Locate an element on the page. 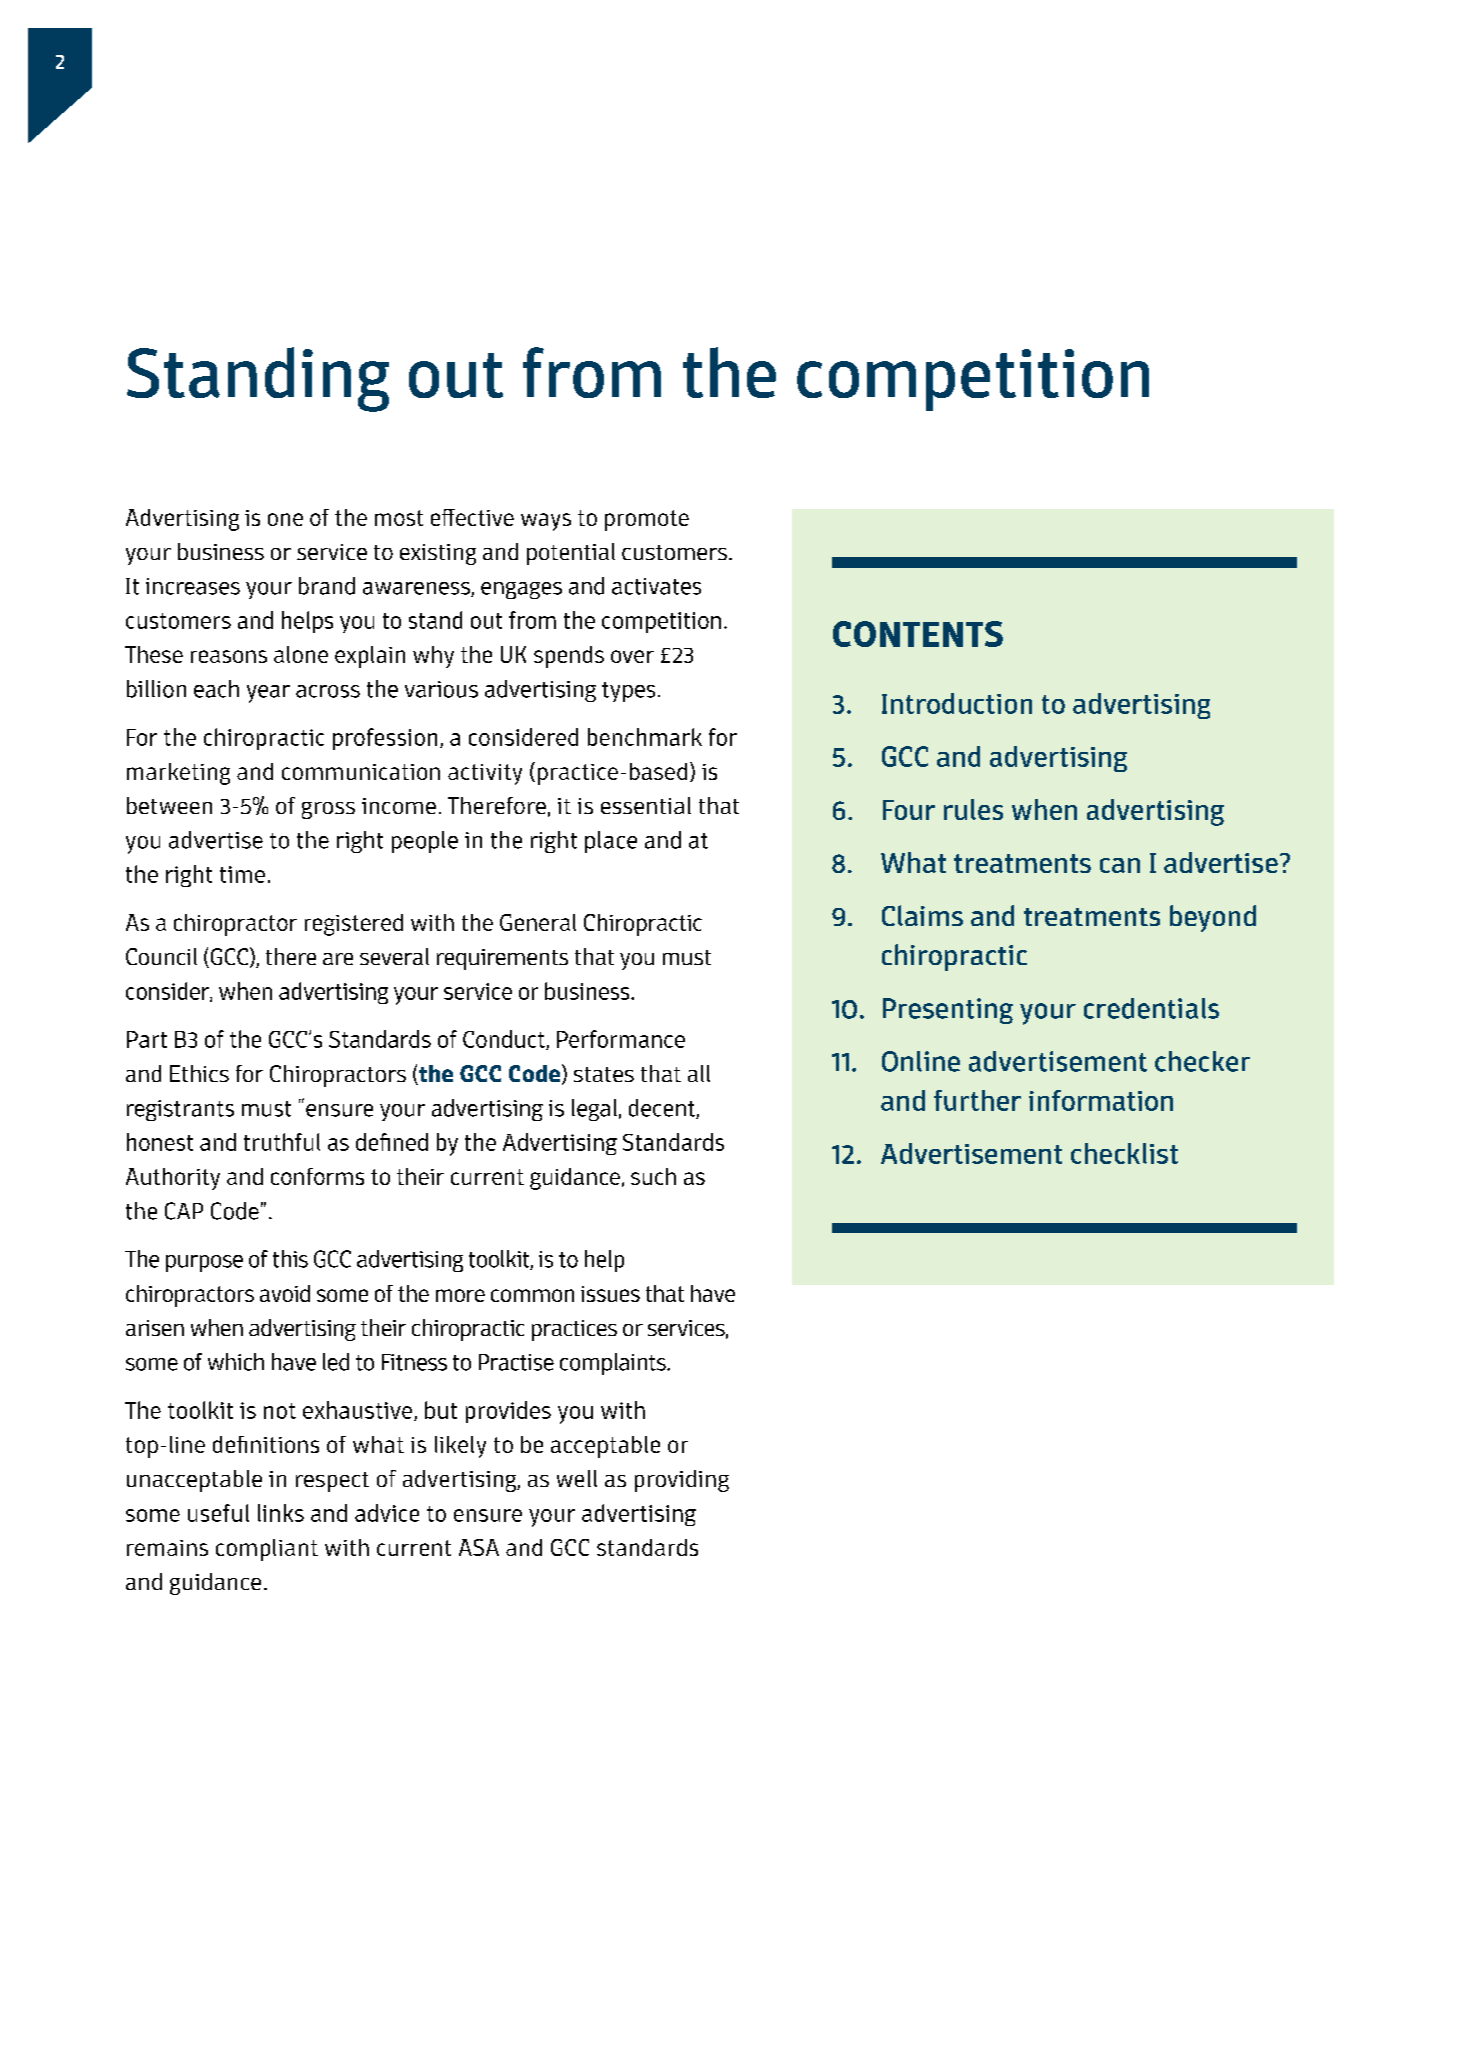 Image resolution: width=1459 pixels, height=2063 pixels. Performance is located at coordinates (621, 1039).
